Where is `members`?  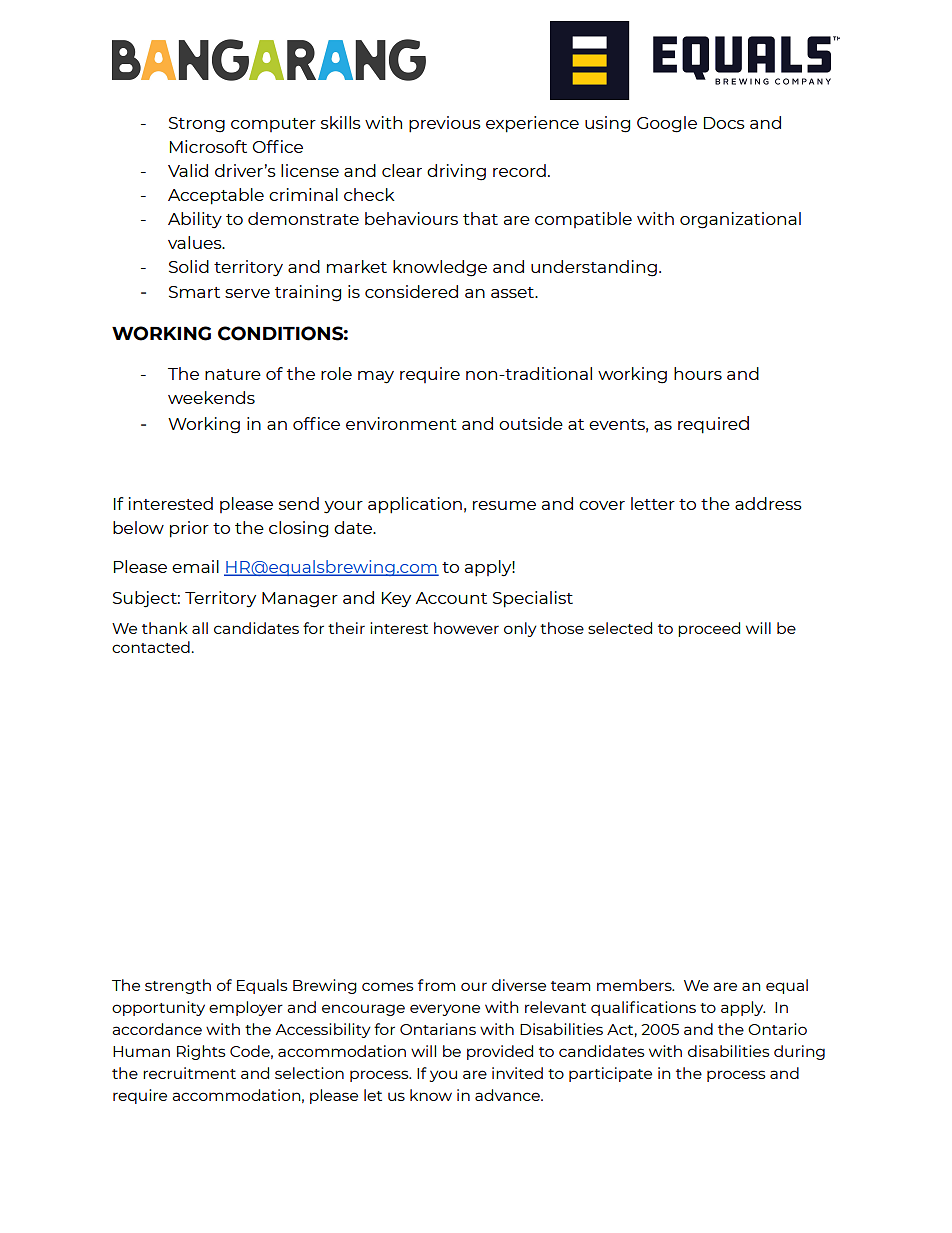
members is located at coordinates (635, 985).
